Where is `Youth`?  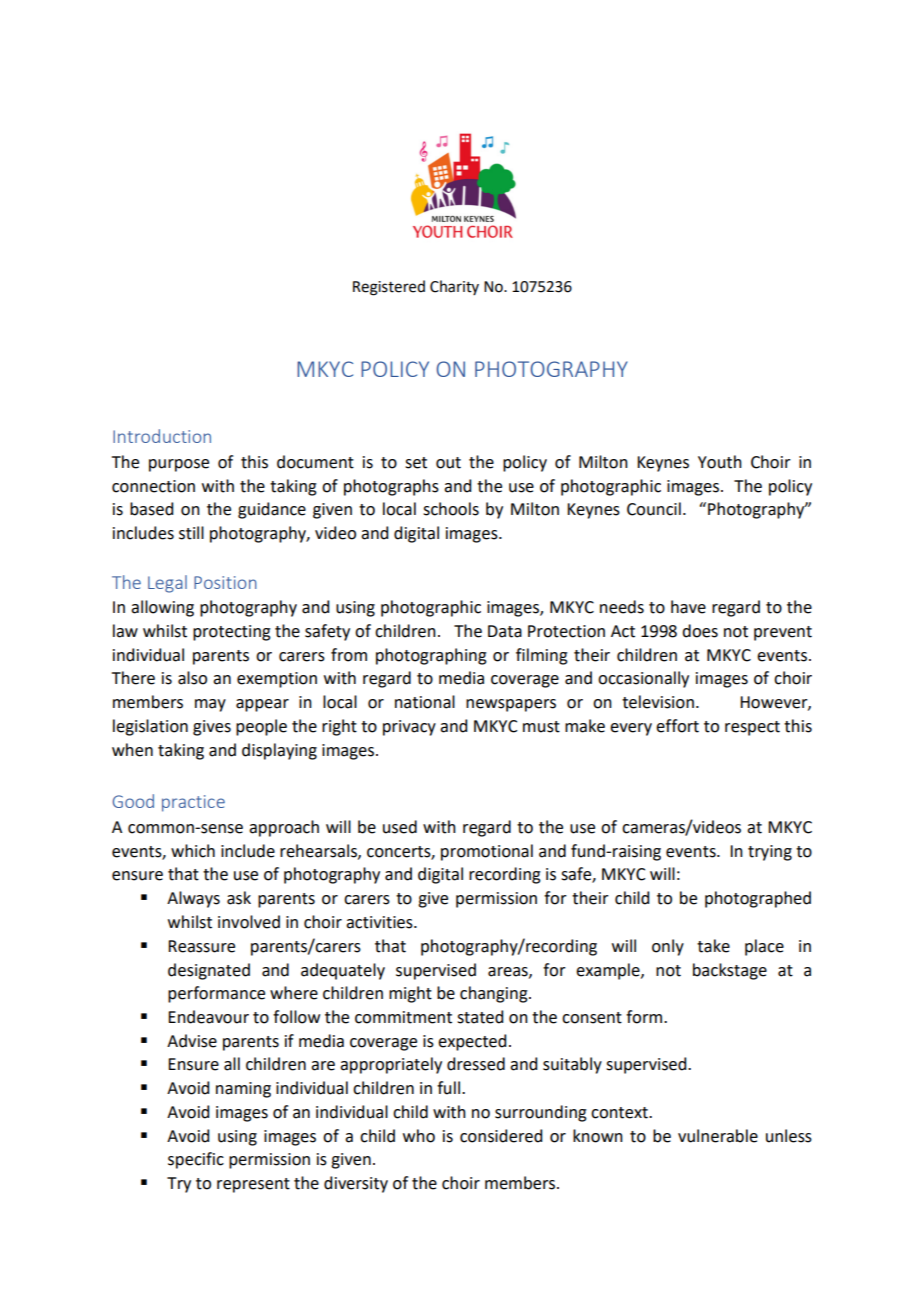 Youth is located at coordinates (720, 462).
